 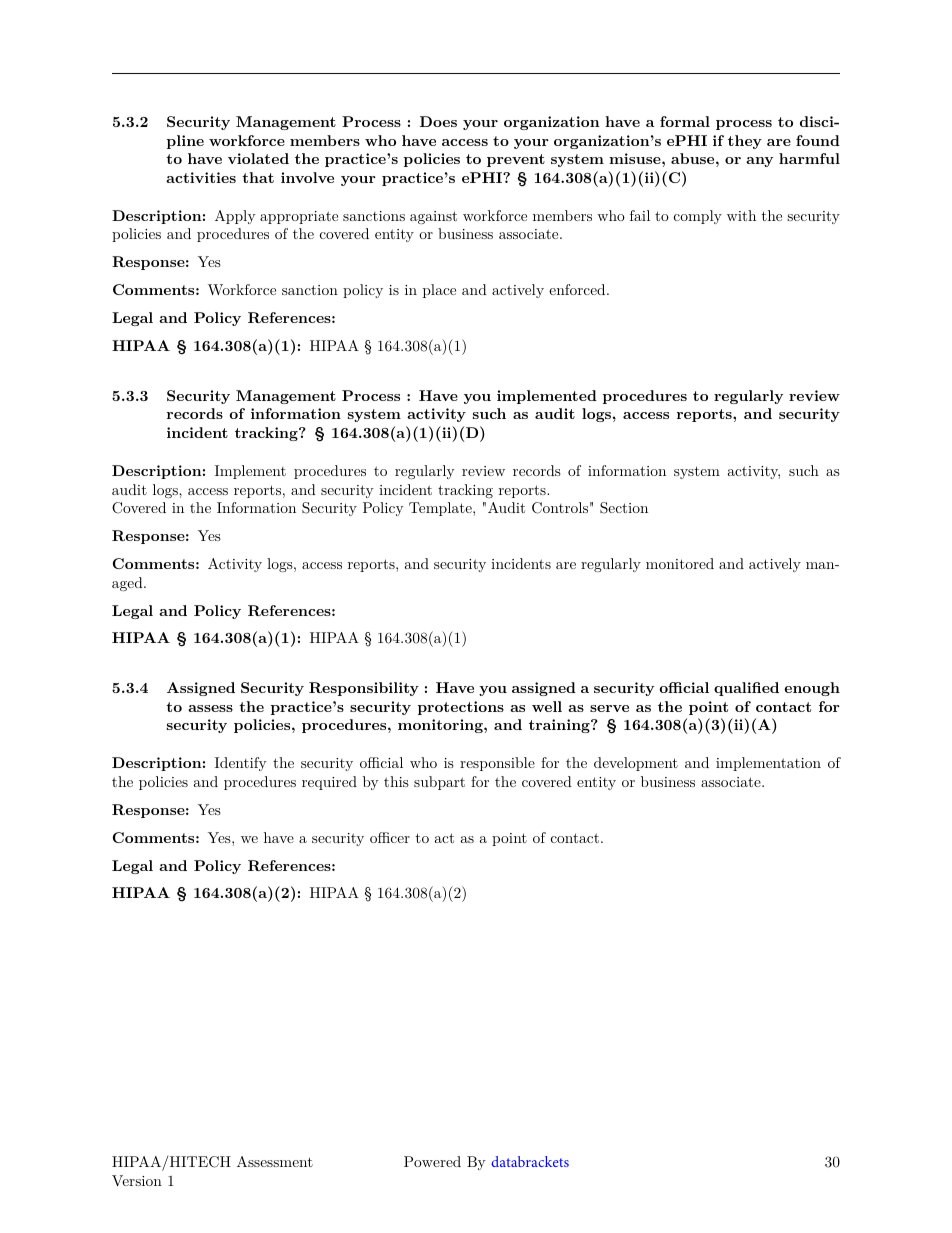 What do you see at coordinates (636, 764) in the screenshot?
I see `development` at bounding box center [636, 764].
